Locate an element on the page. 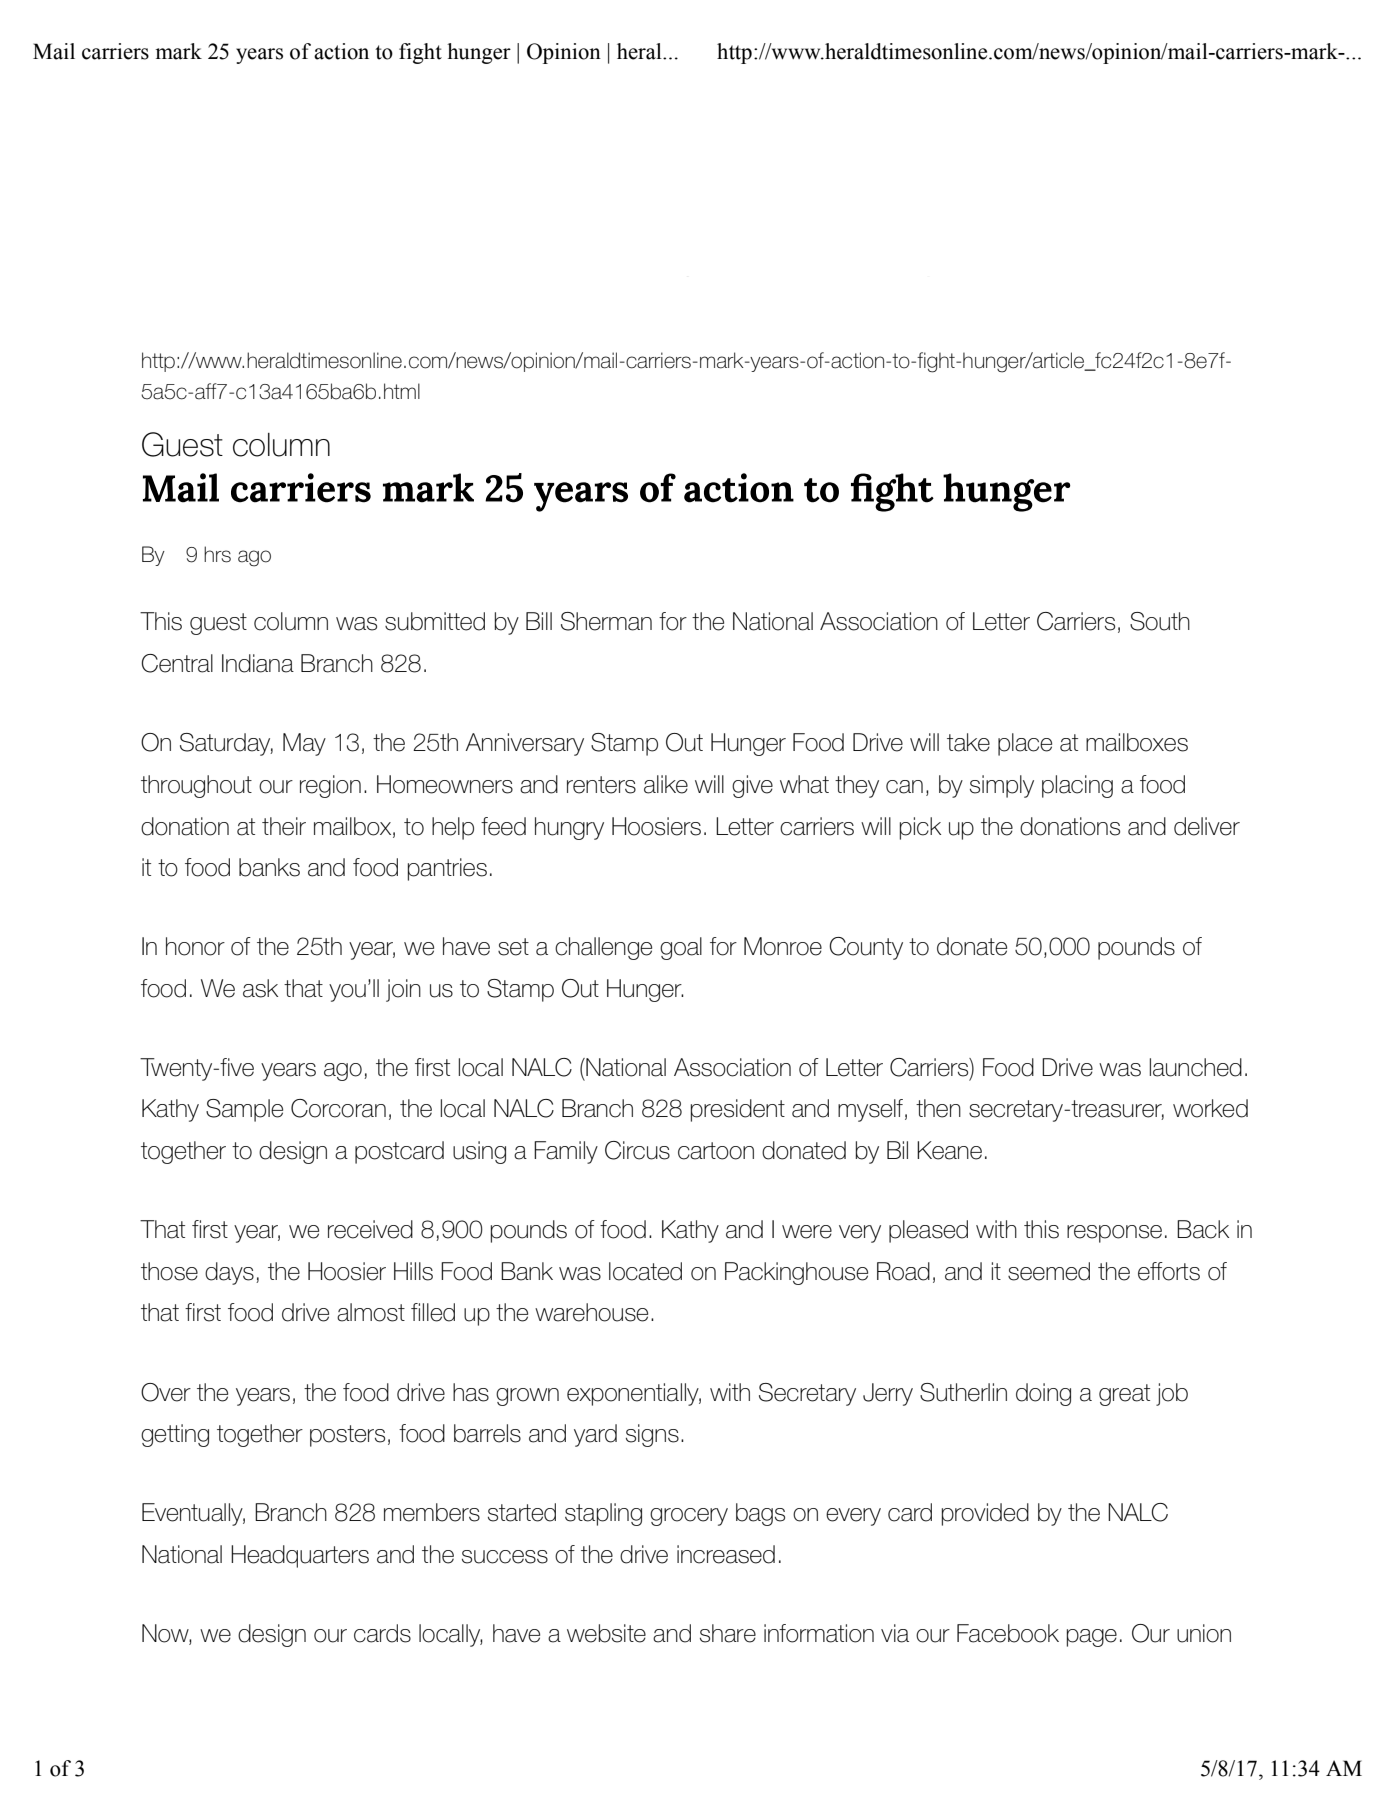 The width and height of the image is (1391, 1800). share is located at coordinates (728, 1633).
